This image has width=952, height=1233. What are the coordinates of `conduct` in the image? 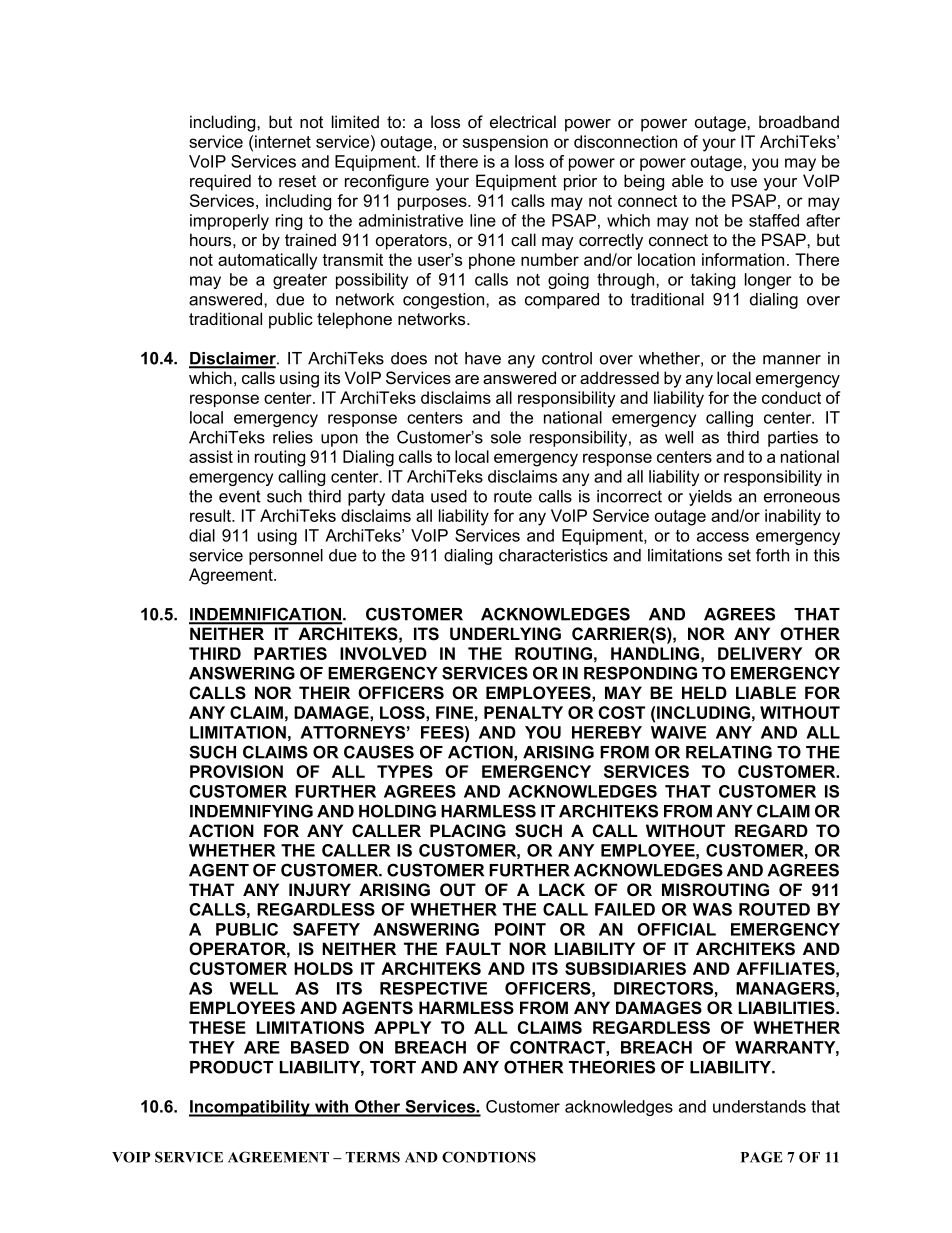 It's located at (791, 397).
